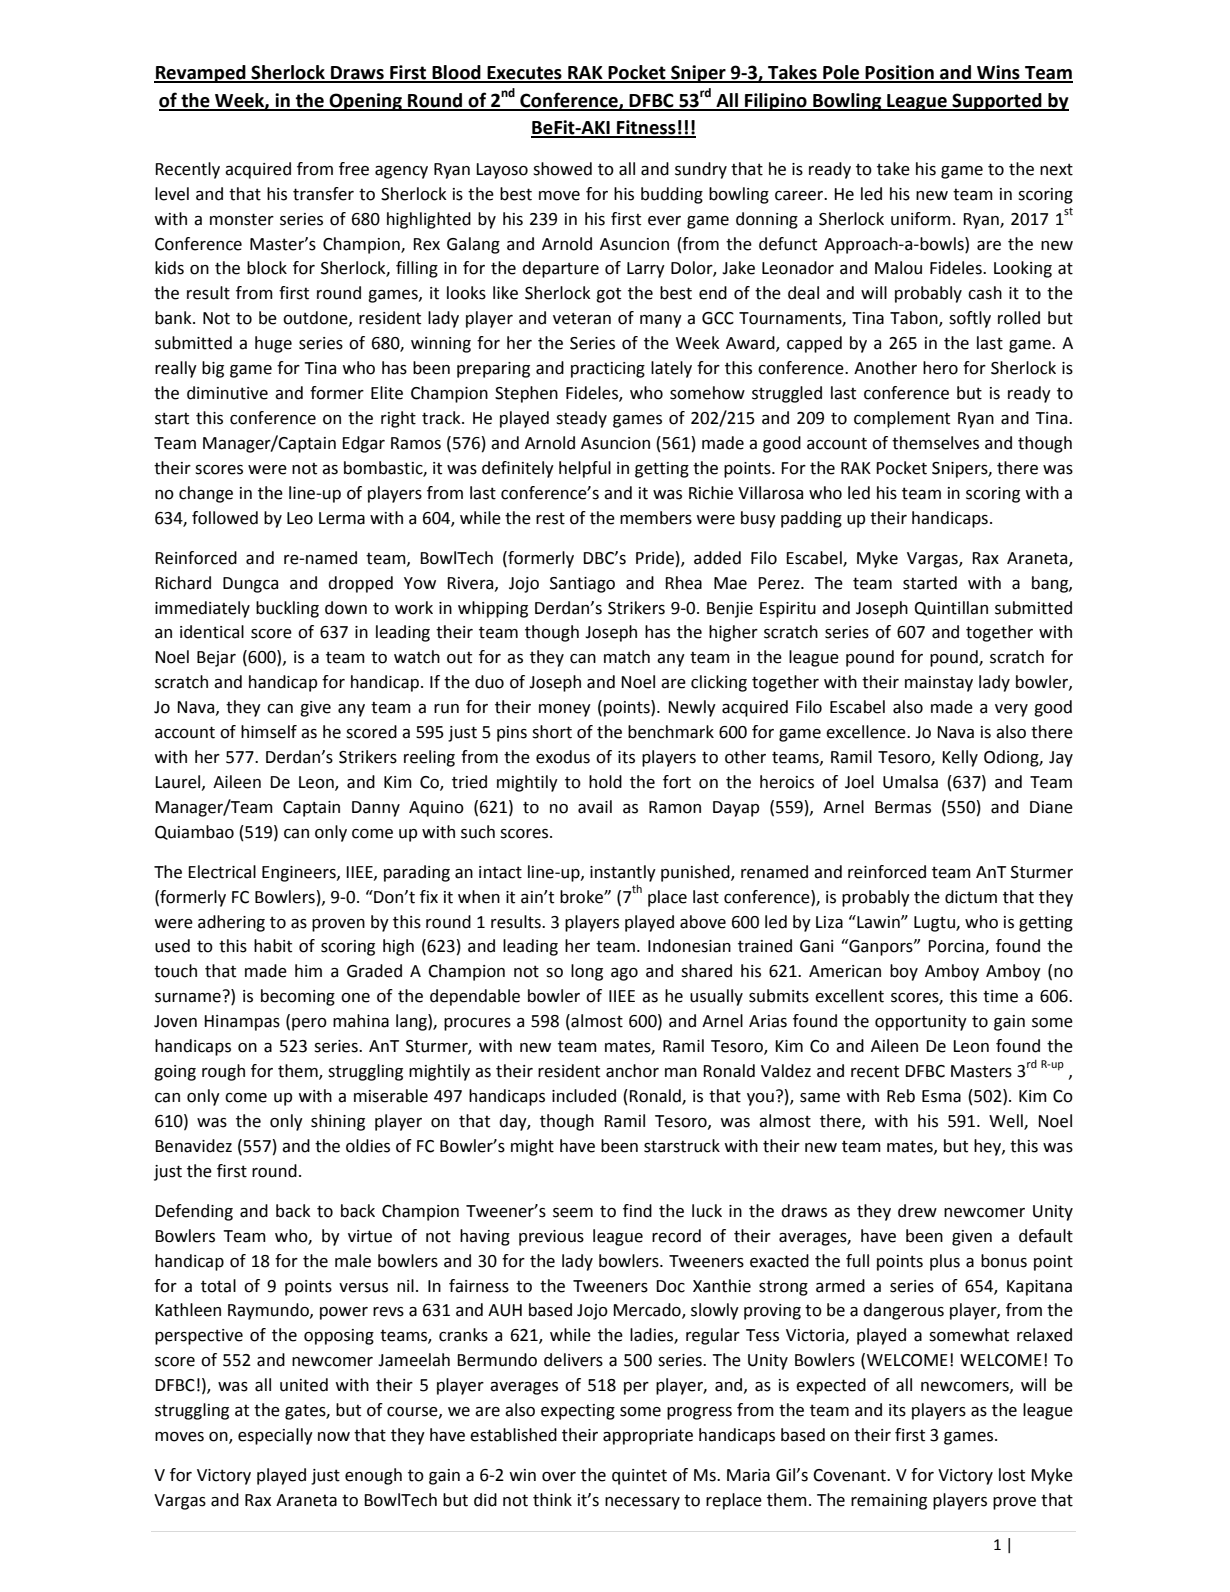 Image resolution: width=1230 pixels, height=1592 pixels. I want to click on hold, so click(605, 782).
